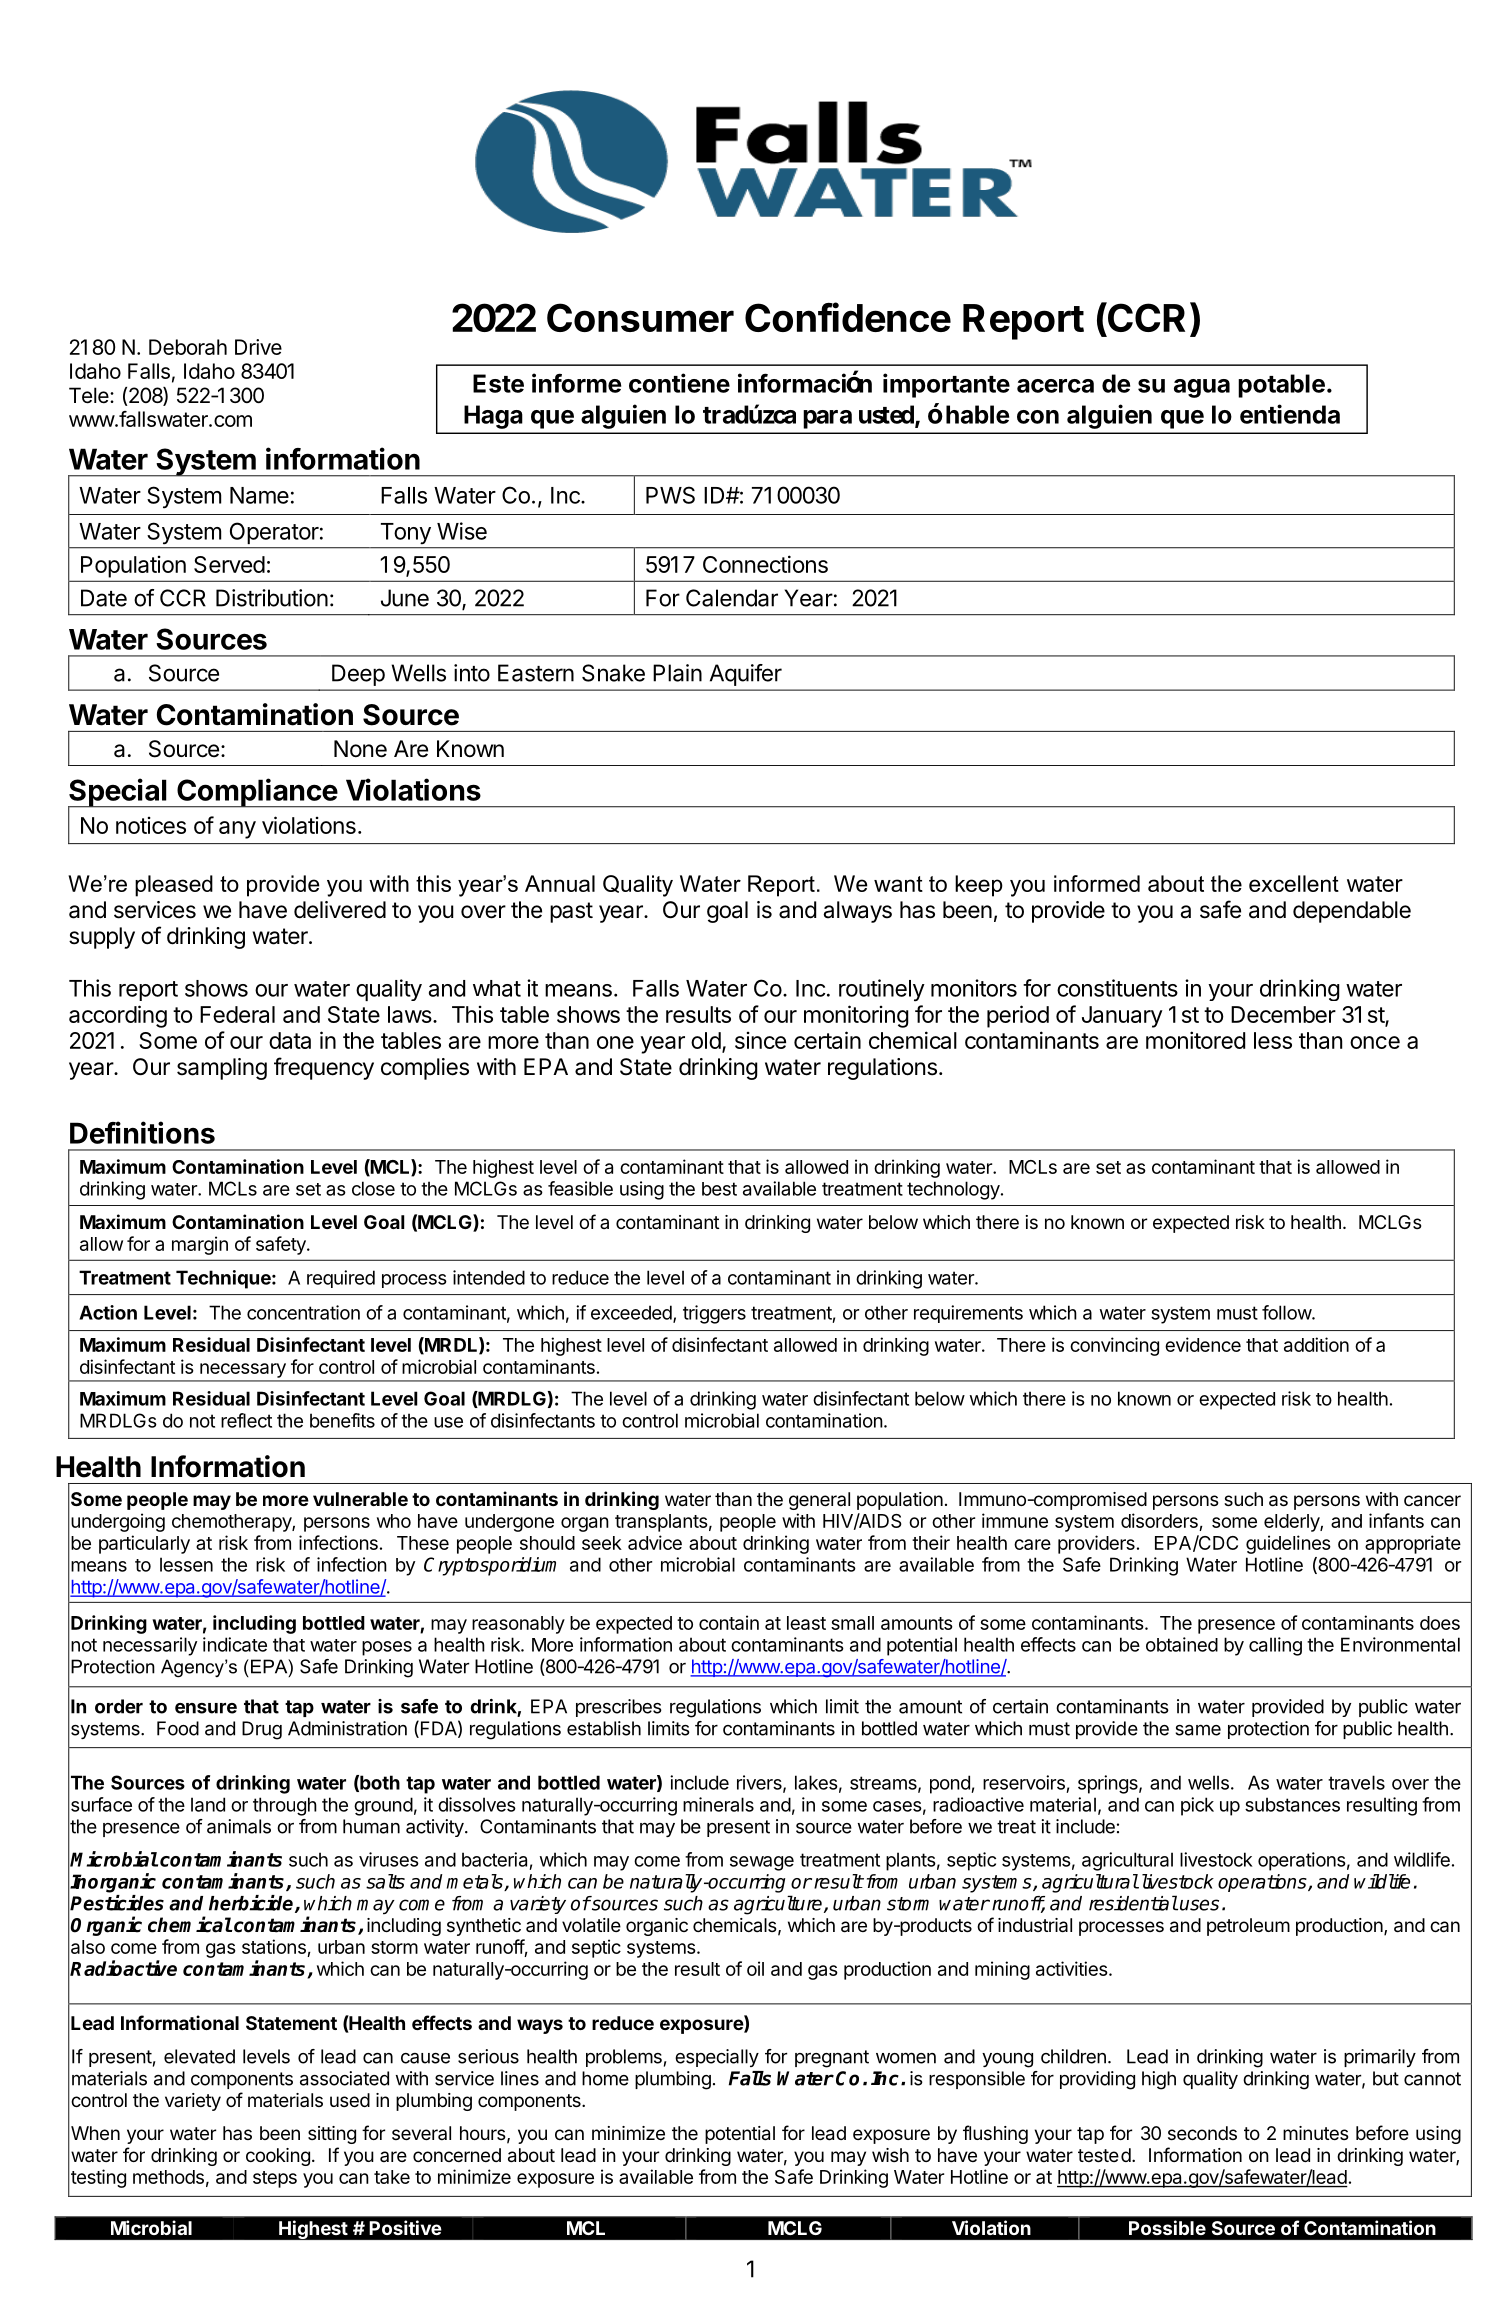 This screenshot has width=1503, height=2323. Describe the element at coordinates (679, 383) in the screenshot. I see `contiene` at that location.
